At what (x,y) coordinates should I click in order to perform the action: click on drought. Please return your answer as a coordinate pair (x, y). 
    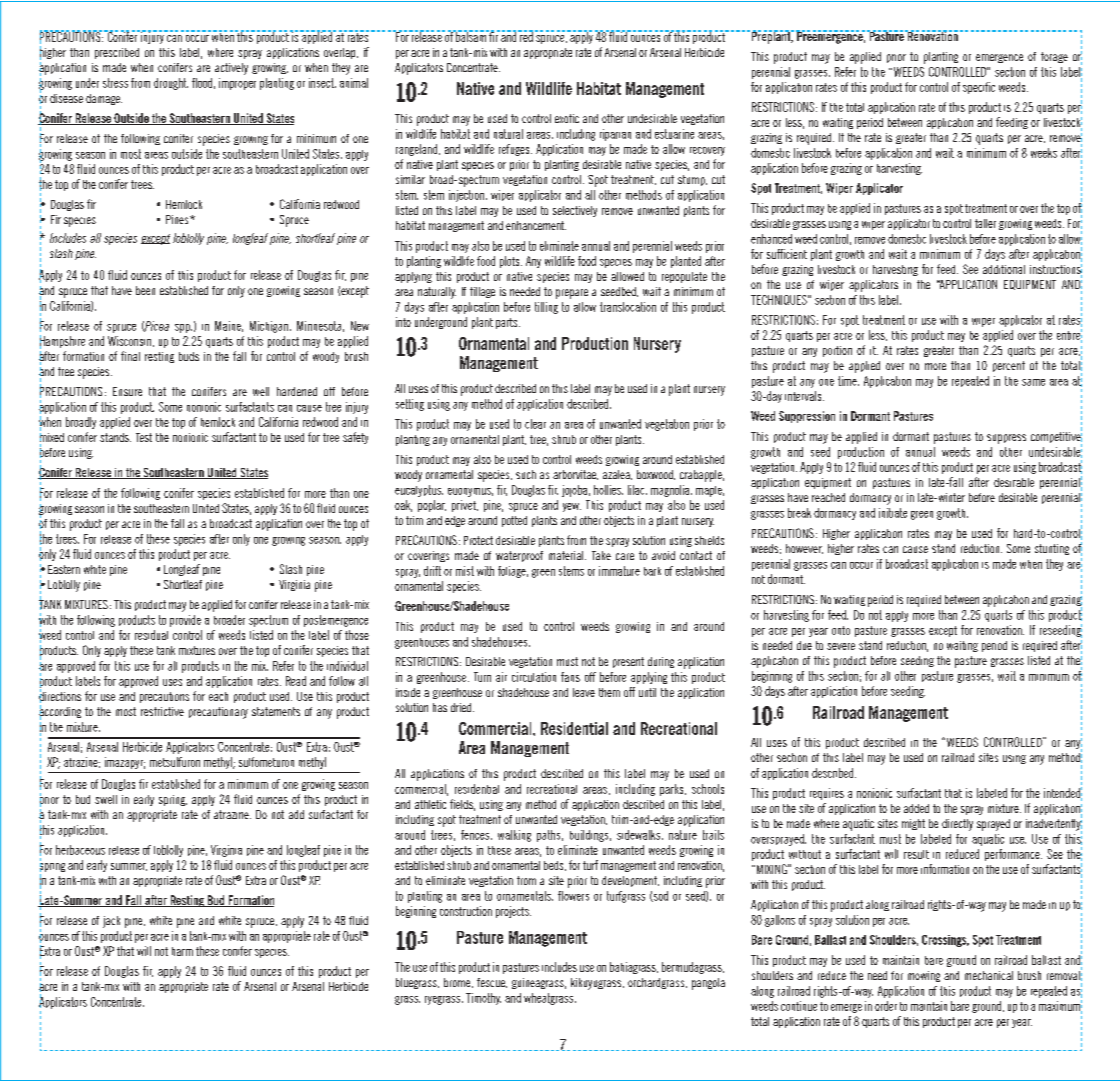
    Looking at the image, I should click on (171, 84).
